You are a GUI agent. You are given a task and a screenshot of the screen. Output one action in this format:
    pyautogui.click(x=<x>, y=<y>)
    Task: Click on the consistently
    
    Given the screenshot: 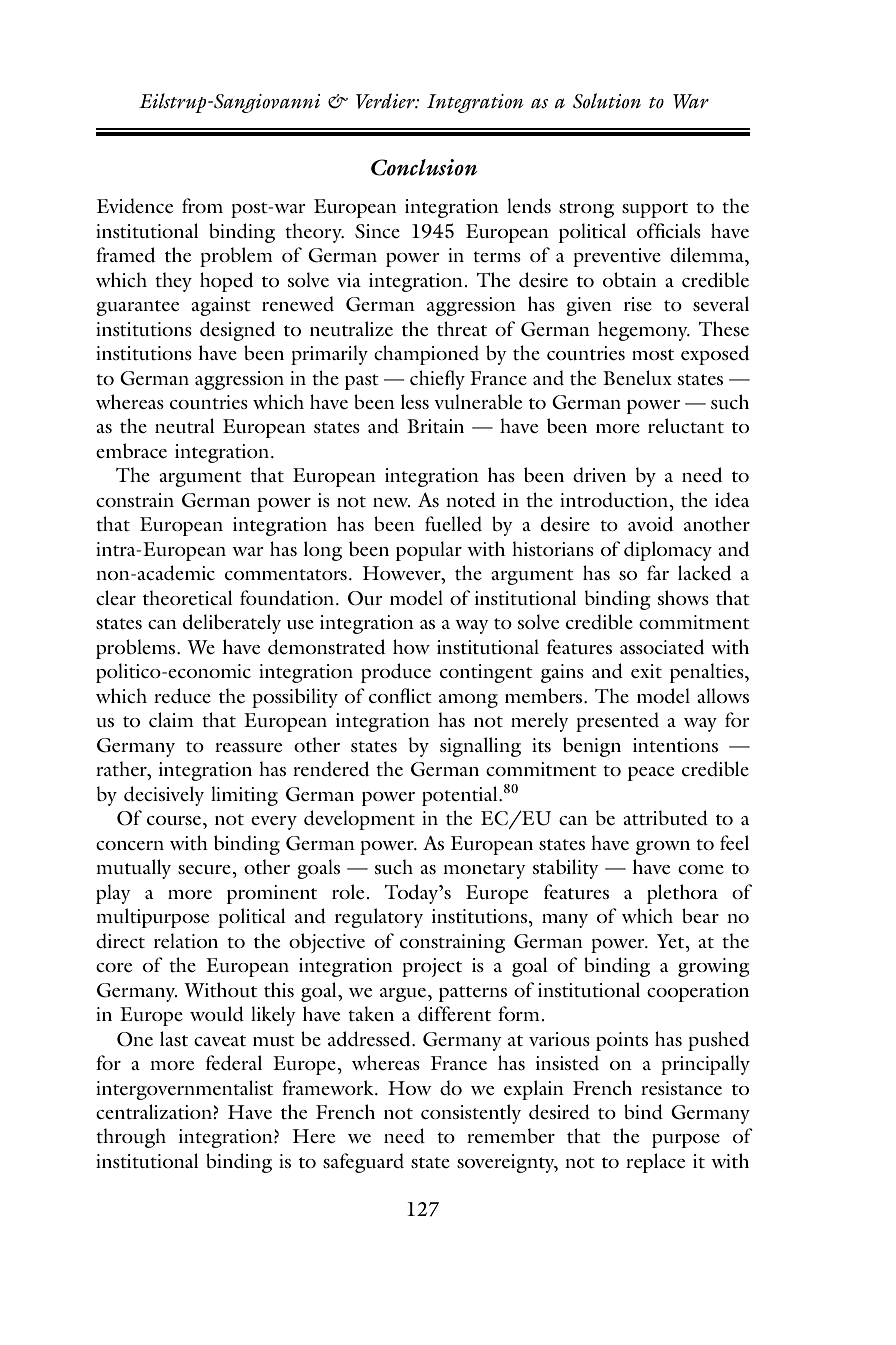 What is the action you would take?
    pyautogui.click(x=471, y=1114)
